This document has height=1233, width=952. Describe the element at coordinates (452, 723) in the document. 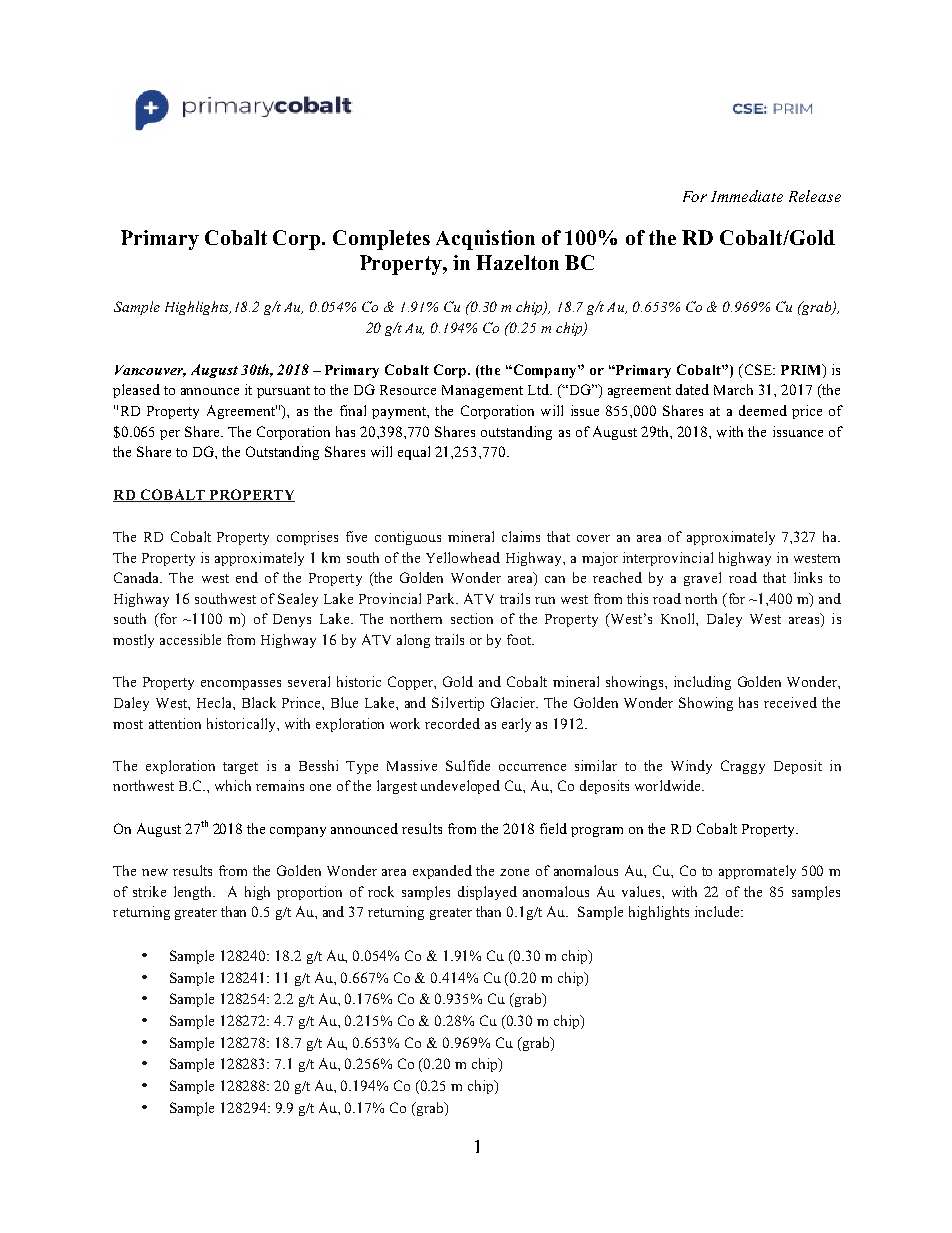

I see `recorded` at that location.
